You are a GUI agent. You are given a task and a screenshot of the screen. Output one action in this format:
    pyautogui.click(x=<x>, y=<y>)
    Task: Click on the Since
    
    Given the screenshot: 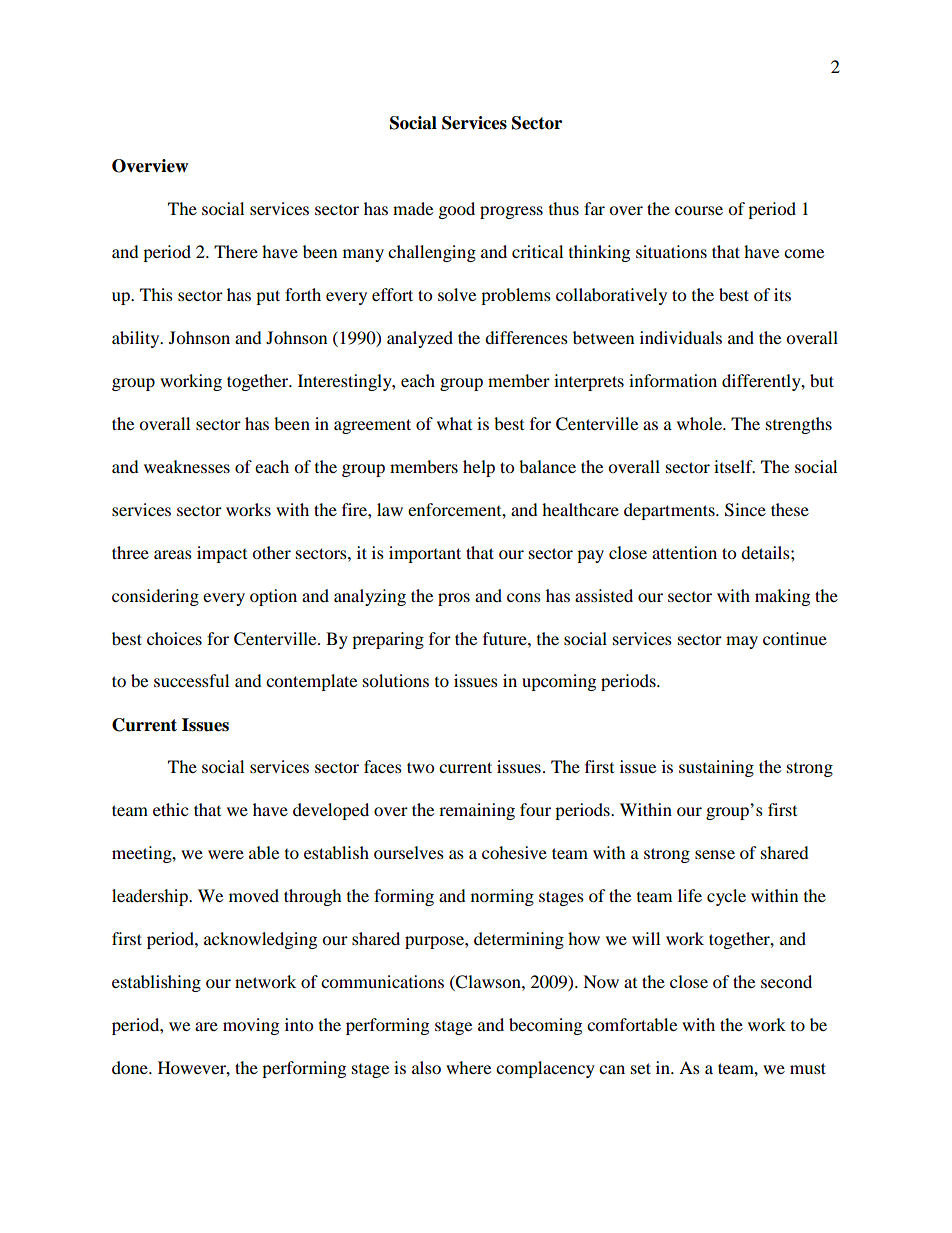 What is the action you would take?
    pyautogui.click(x=745, y=510)
